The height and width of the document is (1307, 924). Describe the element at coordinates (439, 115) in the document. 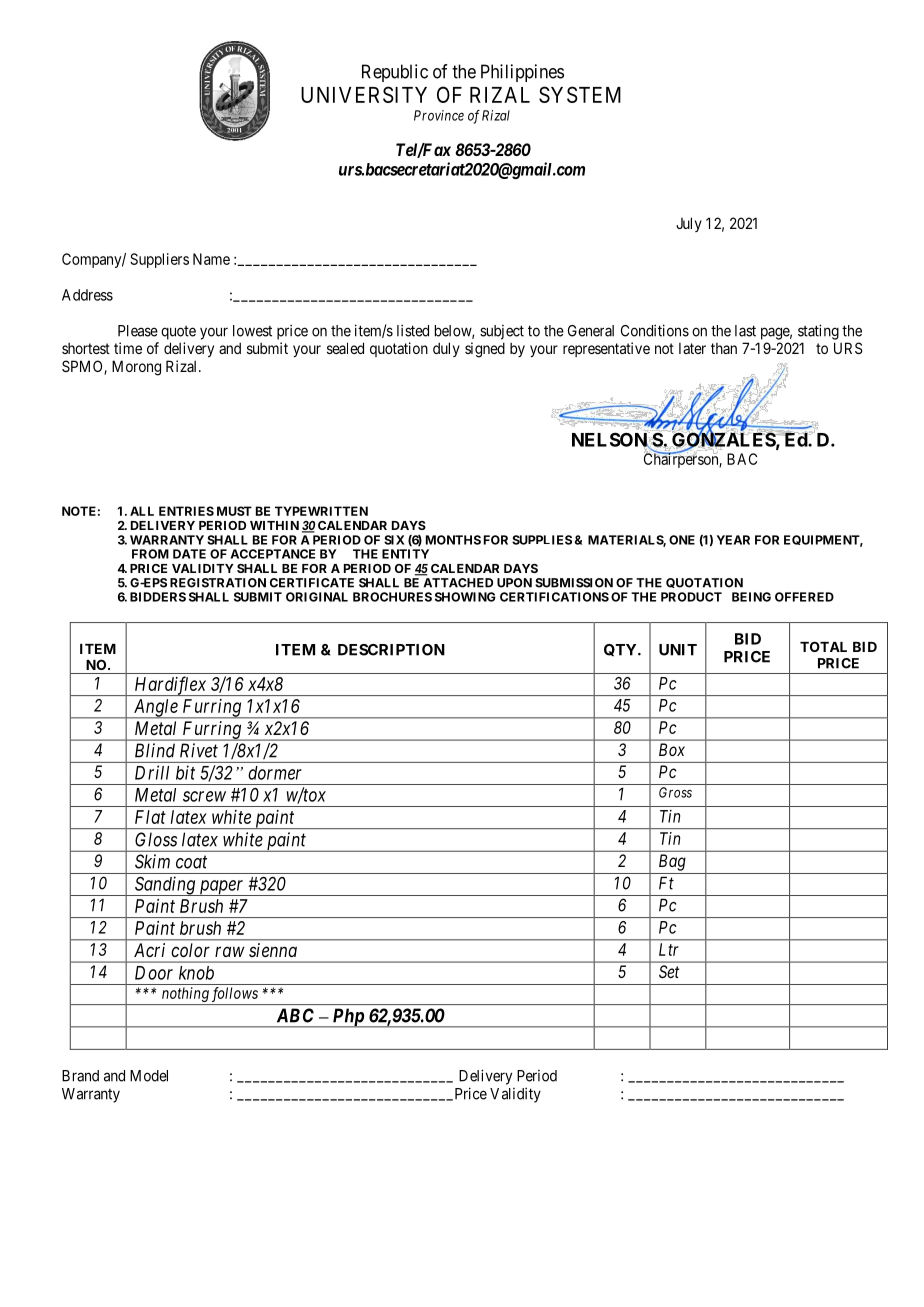

I see `Province` at that location.
